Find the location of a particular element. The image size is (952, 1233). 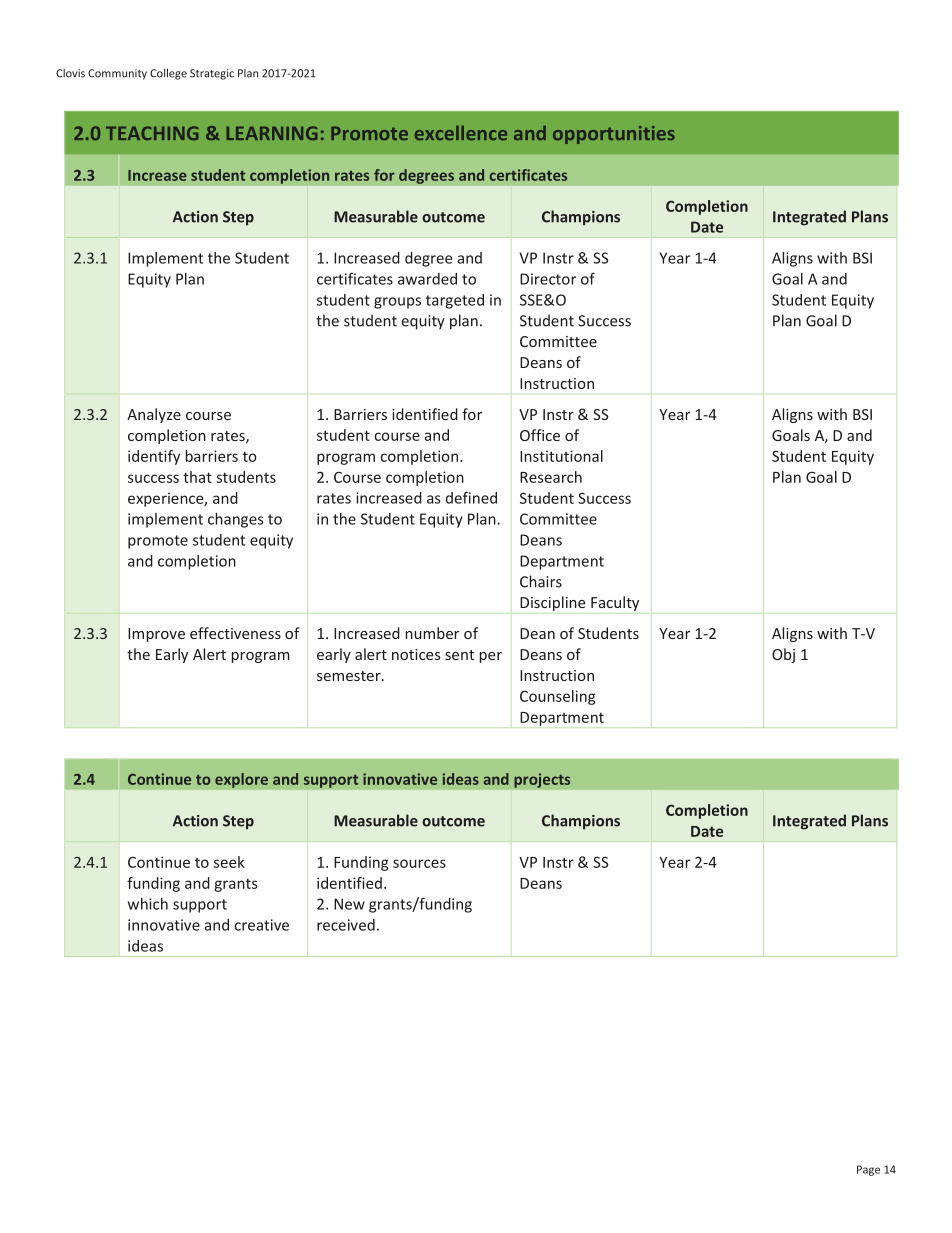

projects is located at coordinates (542, 780).
